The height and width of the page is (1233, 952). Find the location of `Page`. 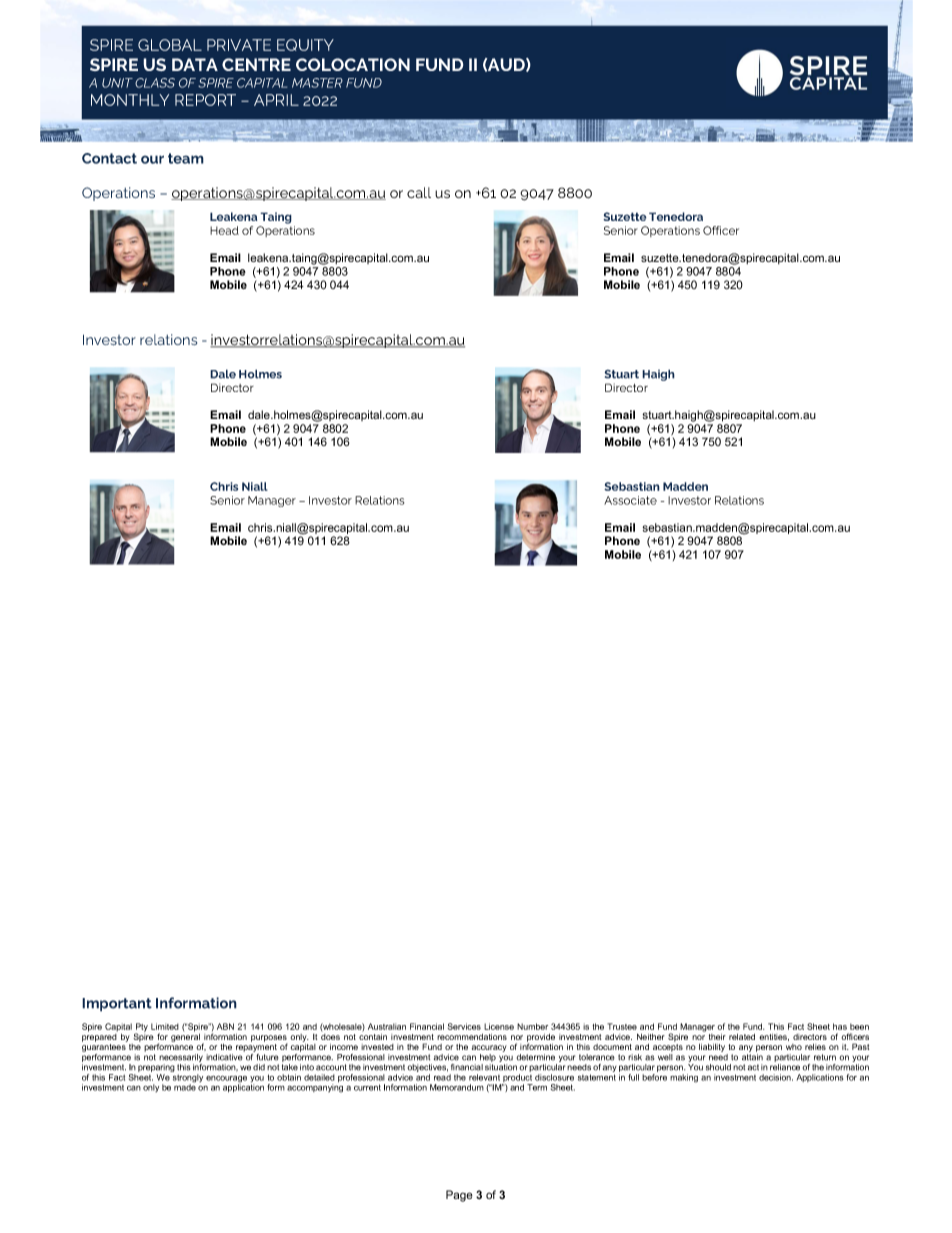

Page is located at coordinates (459, 1196).
